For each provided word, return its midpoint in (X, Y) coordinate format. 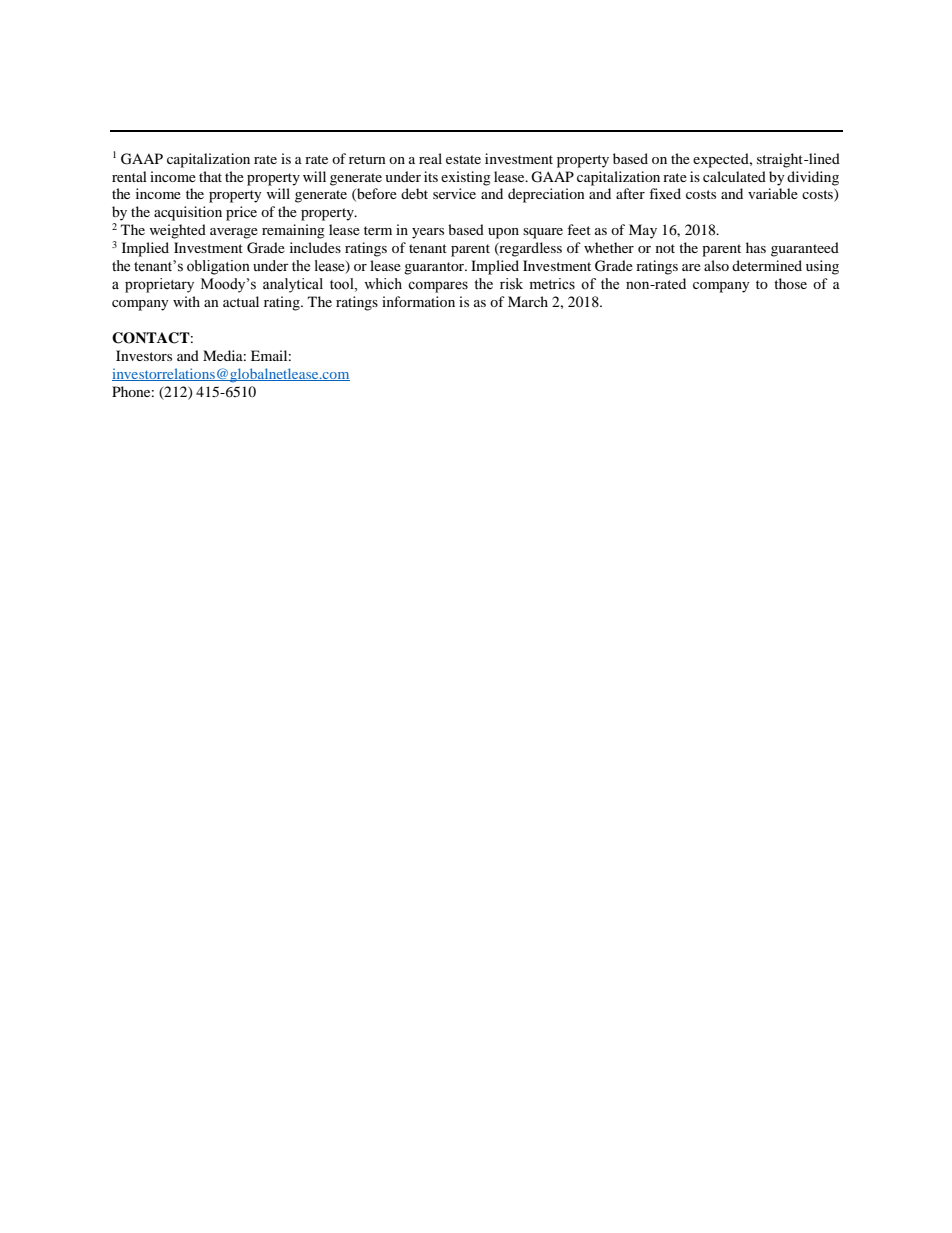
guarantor (435, 268)
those (790, 283)
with (186, 301)
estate (463, 159)
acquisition (188, 213)
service (454, 193)
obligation (218, 267)
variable (773, 193)
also (716, 265)
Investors (144, 355)
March (528, 301)
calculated (734, 176)
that (210, 176)
